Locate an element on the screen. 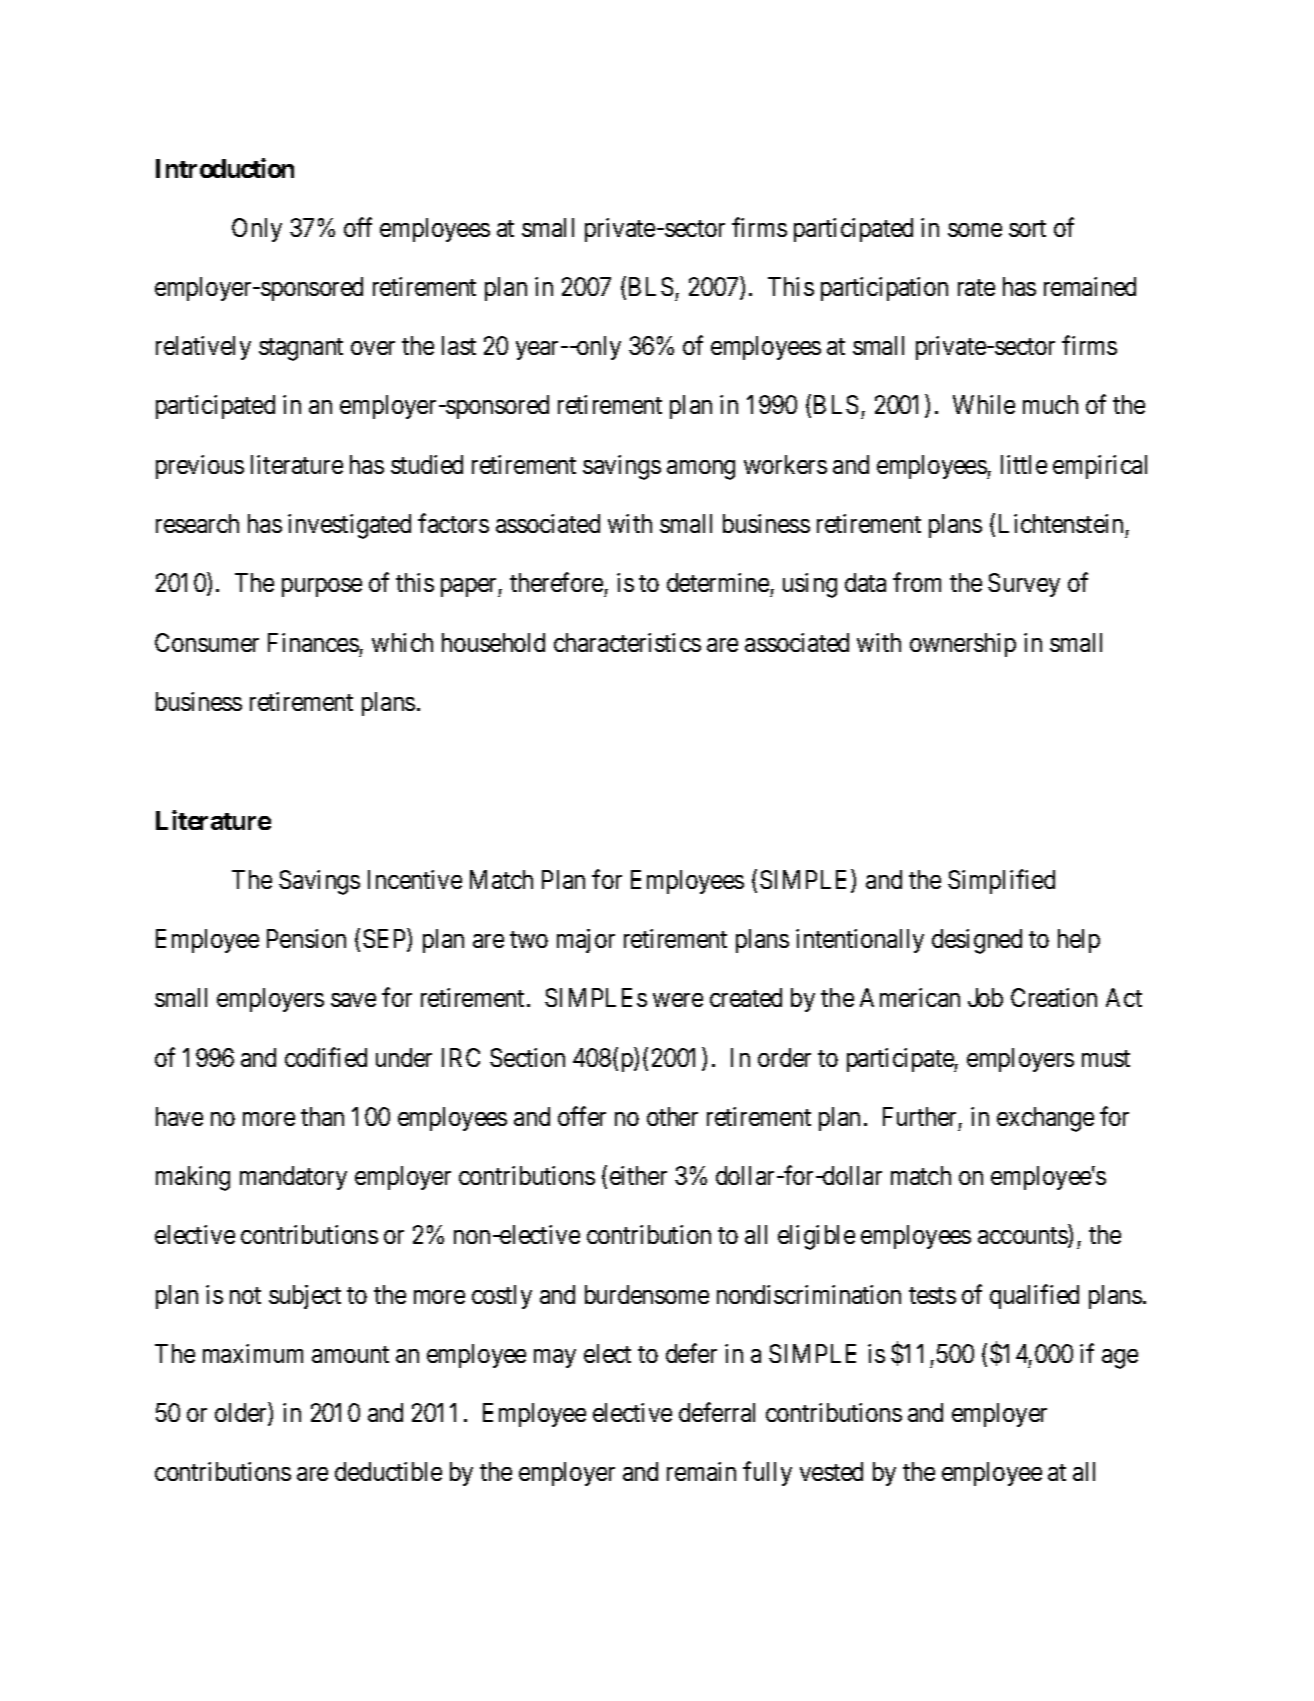  sort is located at coordinates (1027, 228).
